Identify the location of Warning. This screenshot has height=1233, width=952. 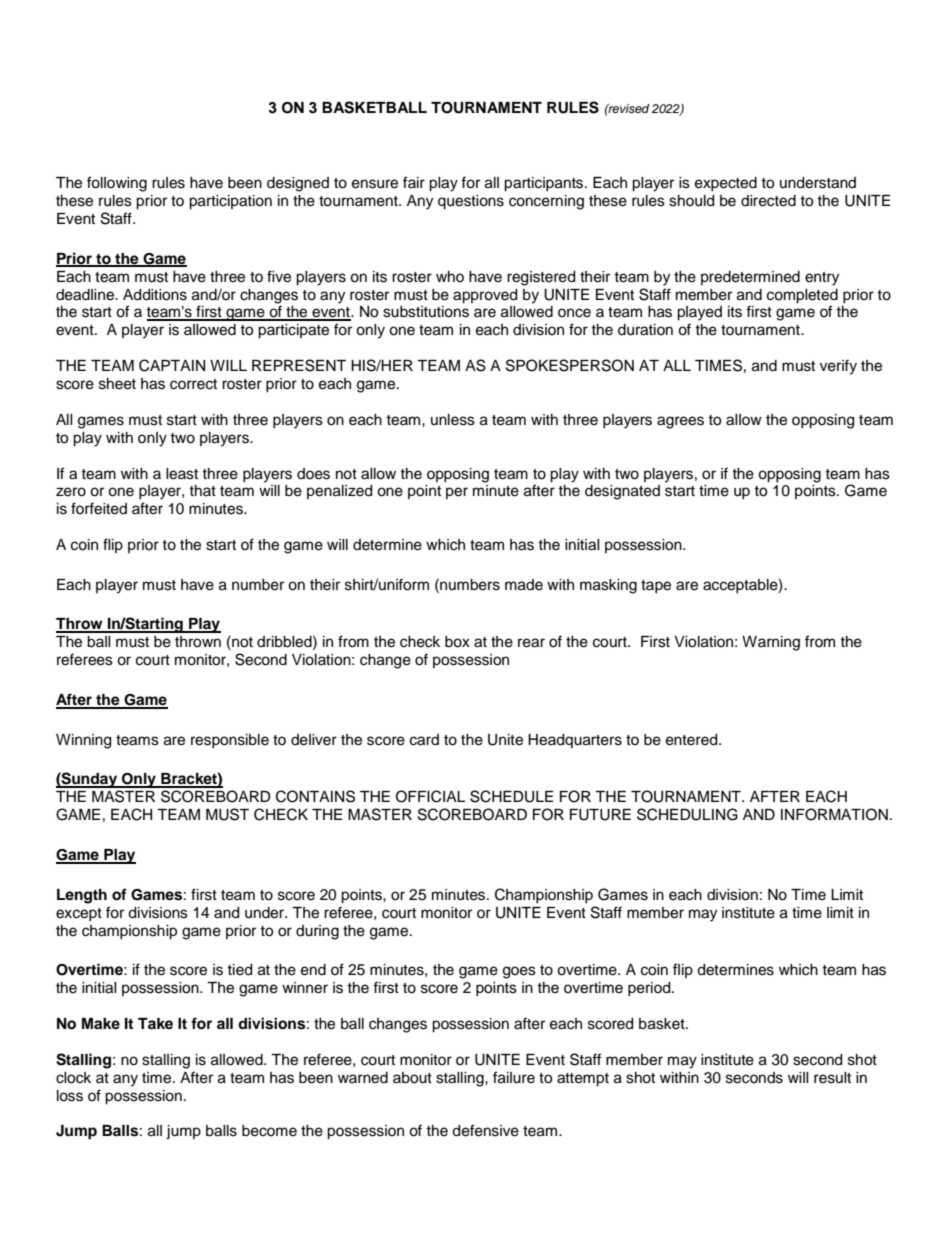
(771, 643).
